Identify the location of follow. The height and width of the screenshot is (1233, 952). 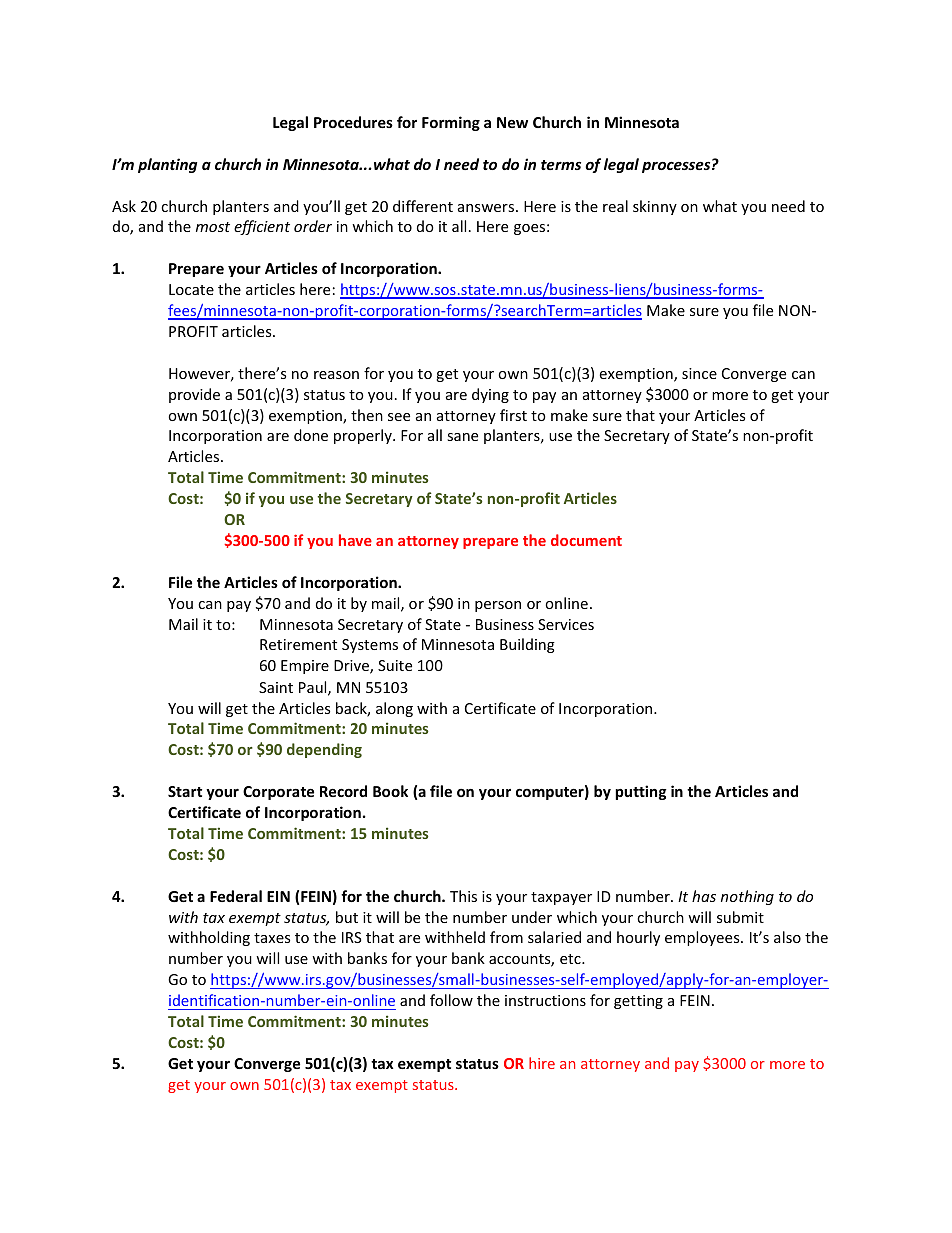
(451, 1000).
